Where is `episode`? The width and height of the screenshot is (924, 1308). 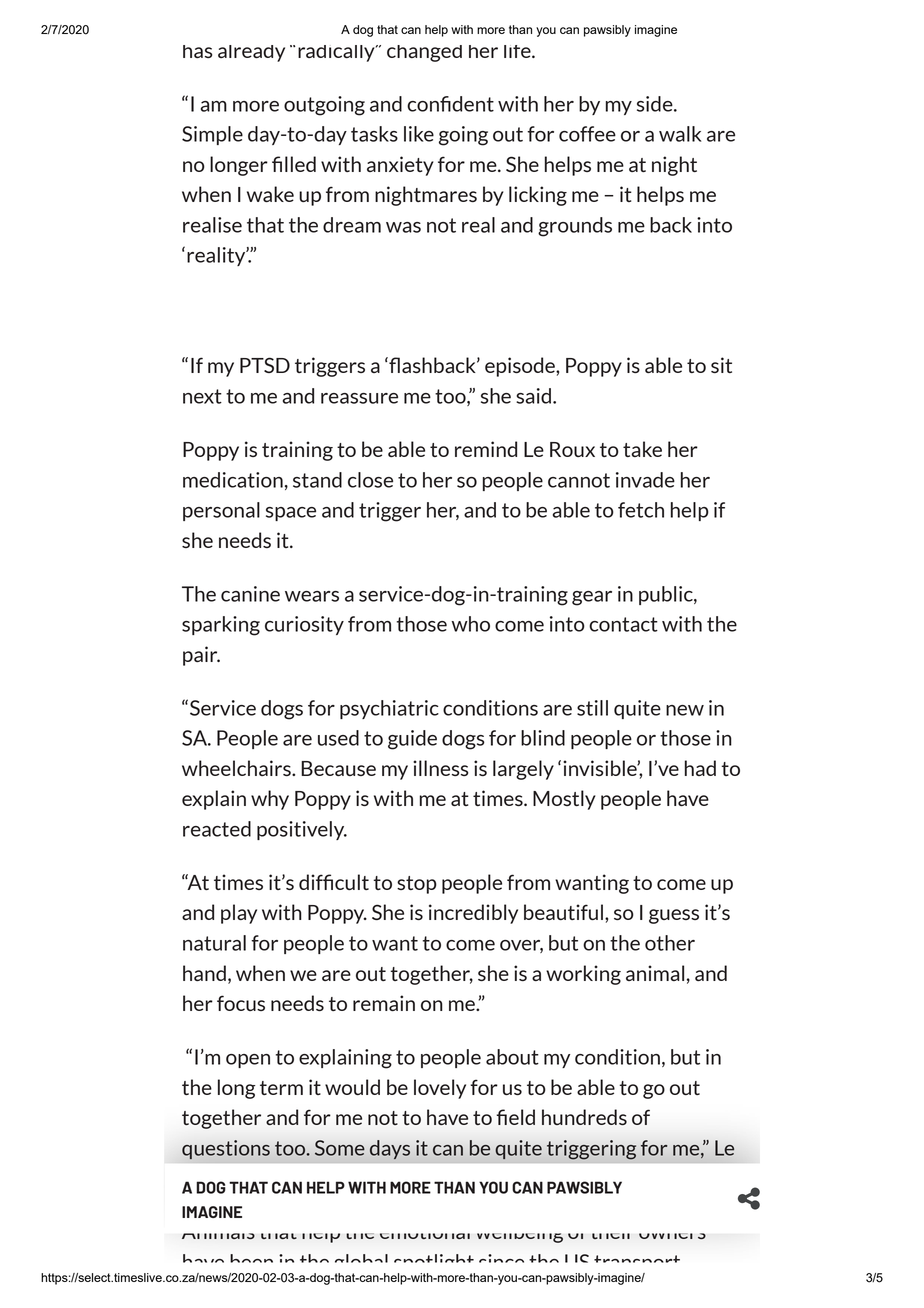
episode is located at coordinates (521, 367).
